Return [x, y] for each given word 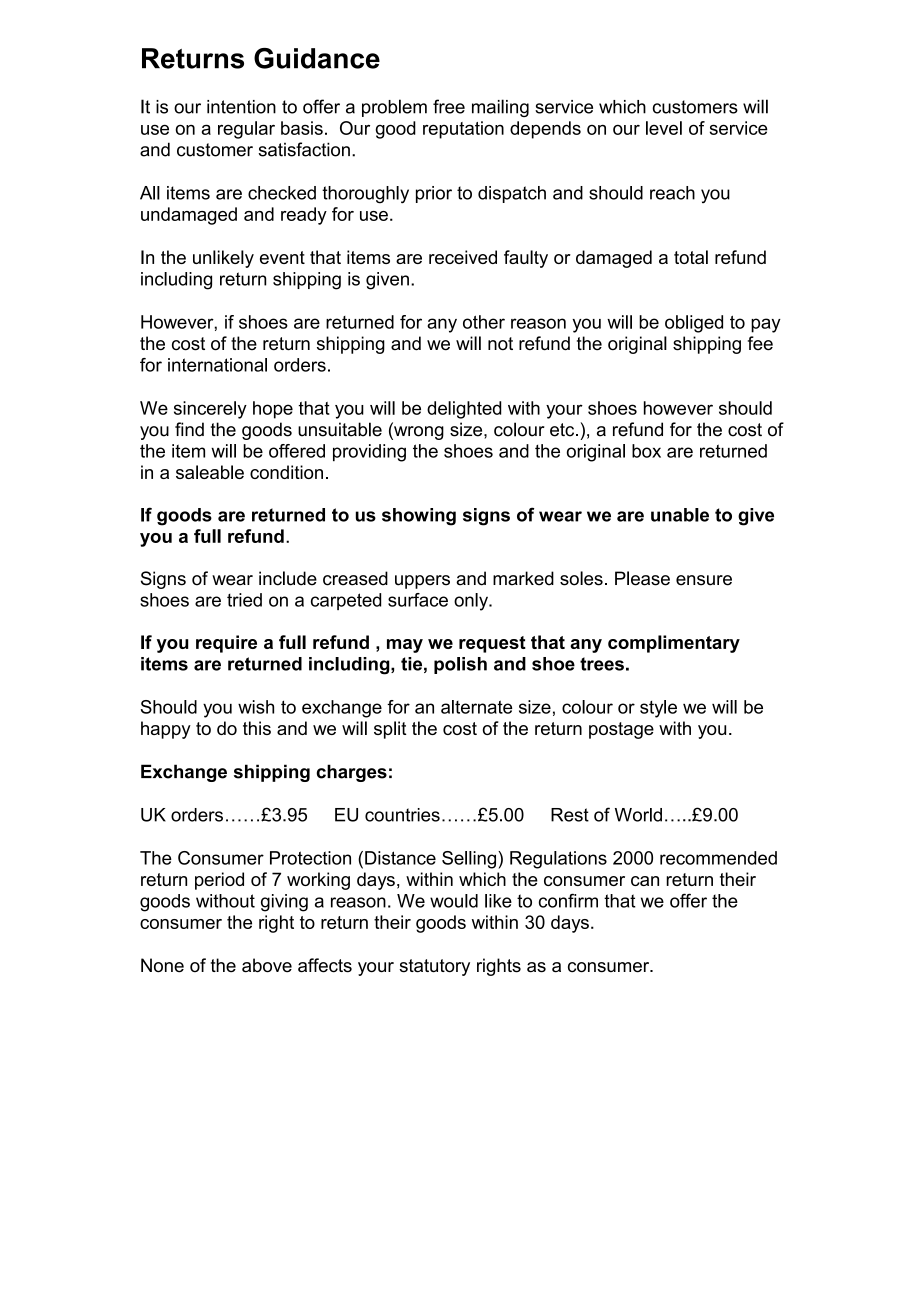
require [226, 644]
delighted [464, 410]
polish [460, 665]
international [217, 365]
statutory [434, 967]
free [449, 106]
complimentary [674, 644]
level [664, 128]
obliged [694, 324]
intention [241, 107]
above [267, 965]
